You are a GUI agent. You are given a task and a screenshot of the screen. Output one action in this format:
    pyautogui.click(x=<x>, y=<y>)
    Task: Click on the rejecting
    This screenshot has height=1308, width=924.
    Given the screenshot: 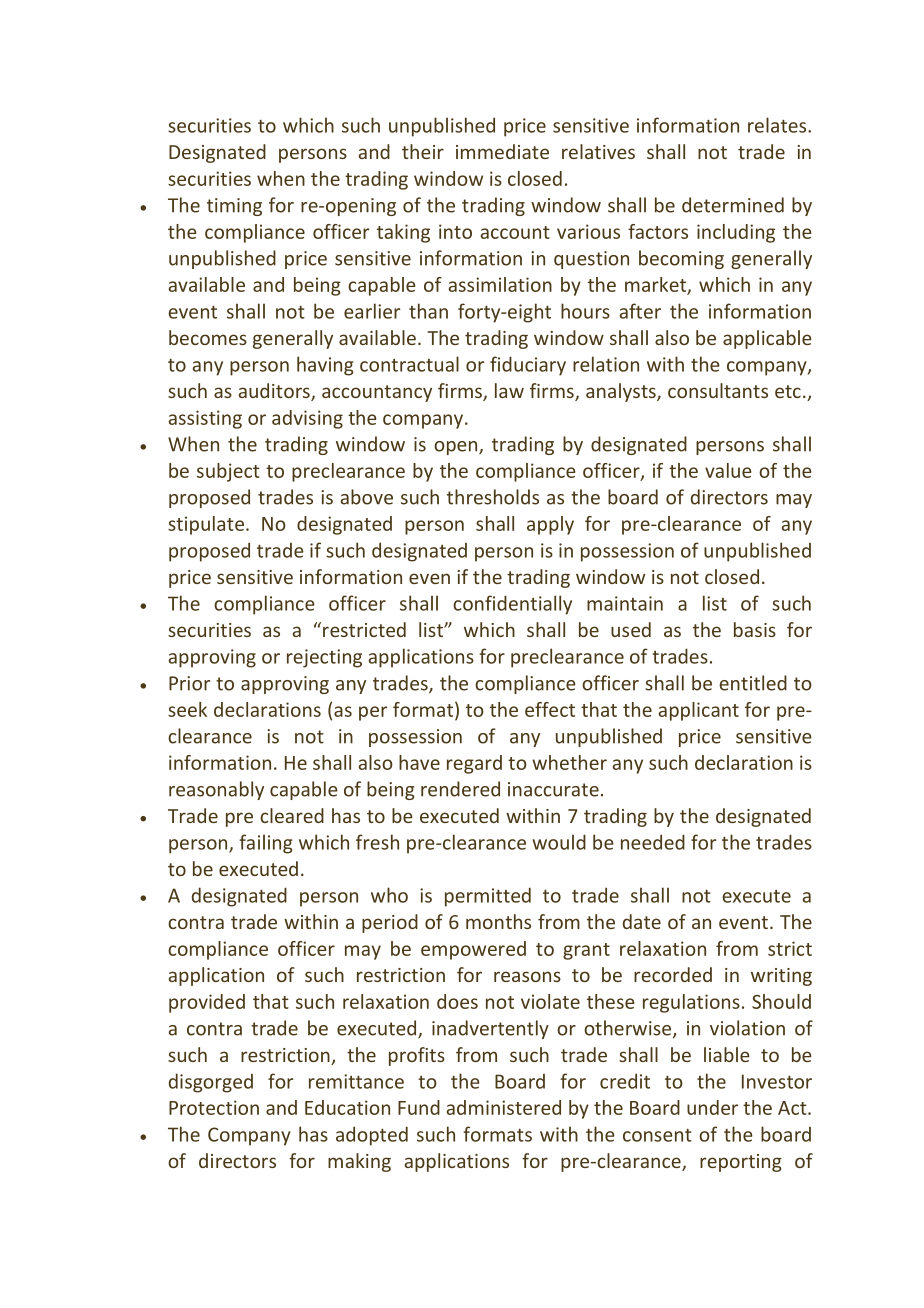 What is the action you would take?
    pyautogui.click(x=324, y=658)
